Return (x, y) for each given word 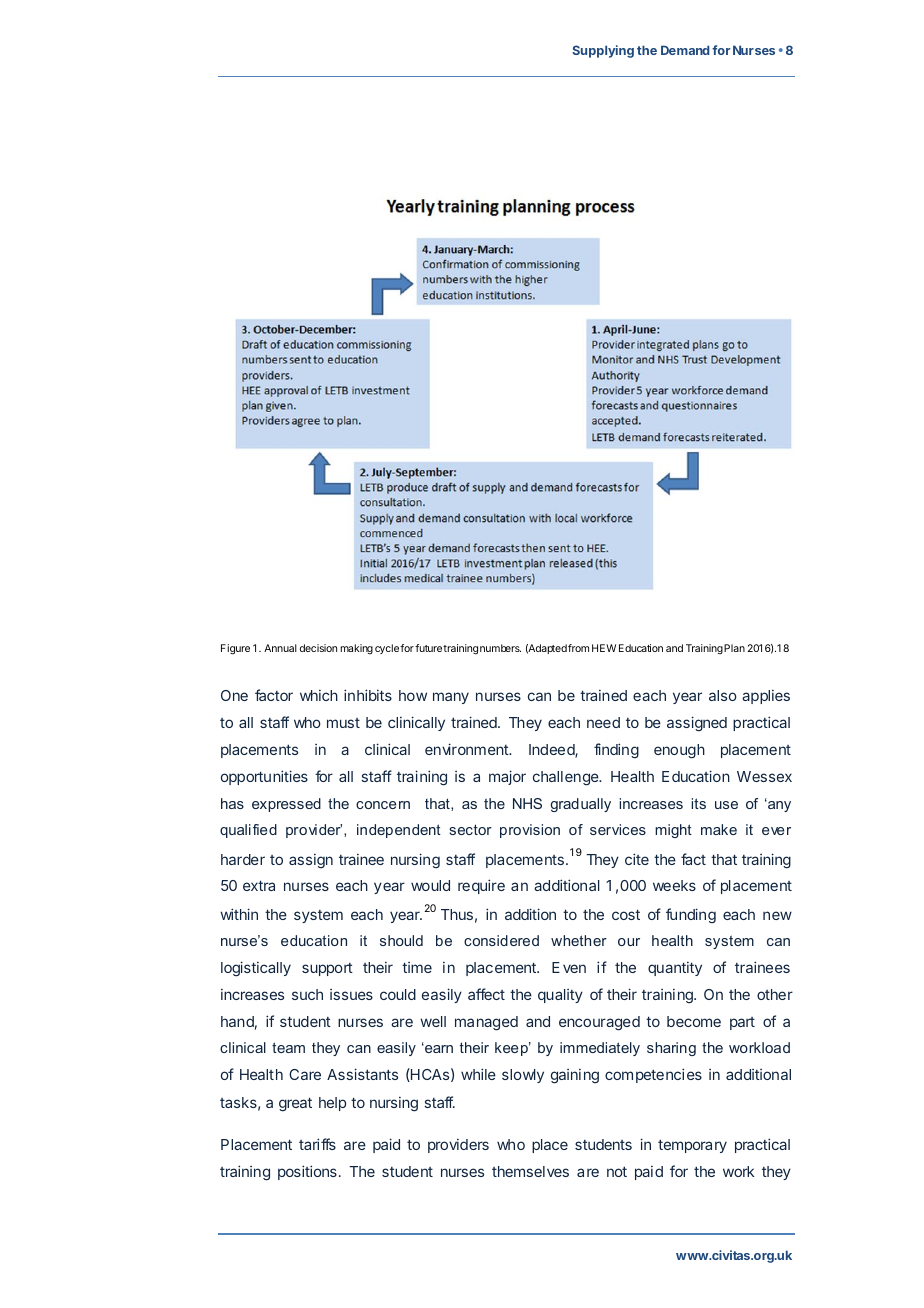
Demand (685, 50)
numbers (500, 648)
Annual (280, 648)
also (723, 695)
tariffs (317, 1144)
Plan (734, 648)
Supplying (603, 51)
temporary (692, 1146)
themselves (530, 1171)
